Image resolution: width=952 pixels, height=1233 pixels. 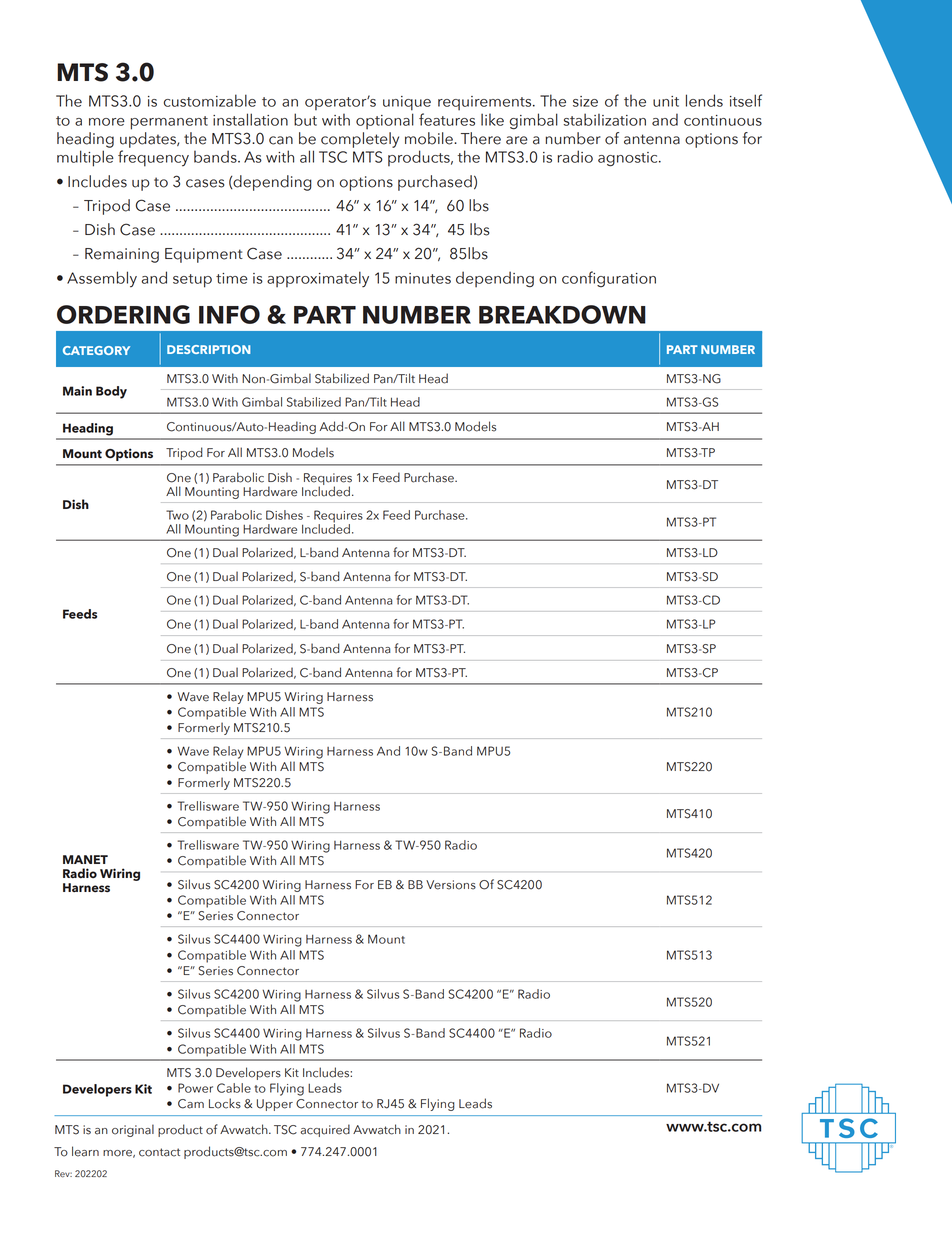 I want to click on Versions, so click(x=451, y=885).
